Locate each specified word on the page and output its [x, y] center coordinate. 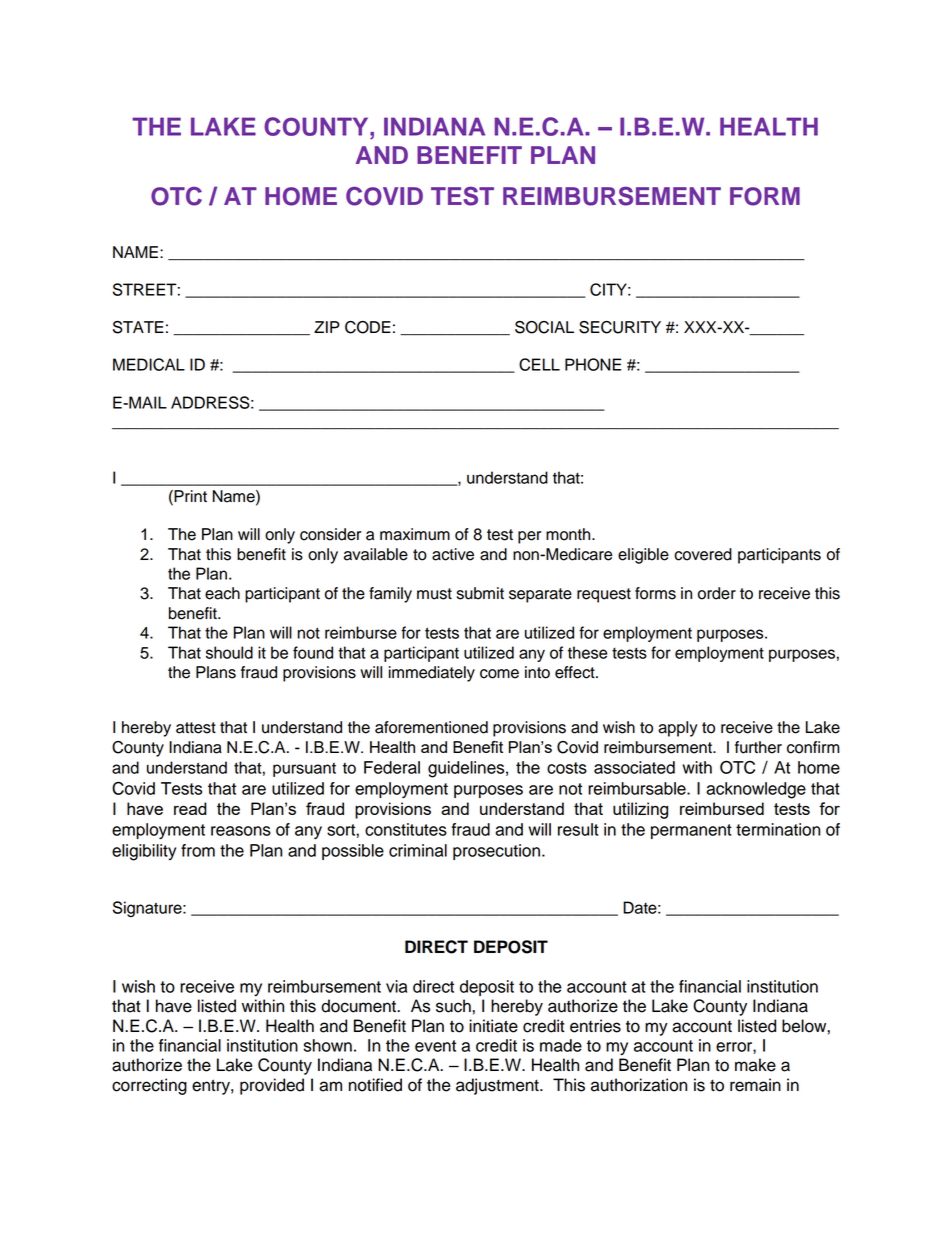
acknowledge [756, 790]
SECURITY [620, 327]
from [198, 850]
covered [703, 554]
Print [189, 497]
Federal [392, 767]
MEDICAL [149, 364]
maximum [415, 534]
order [717, 593]
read [190, 808]
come [499, 674]
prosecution [496, 852]
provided [272, 1086]
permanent [691, 831]
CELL [539, 364]
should [229, 652]
